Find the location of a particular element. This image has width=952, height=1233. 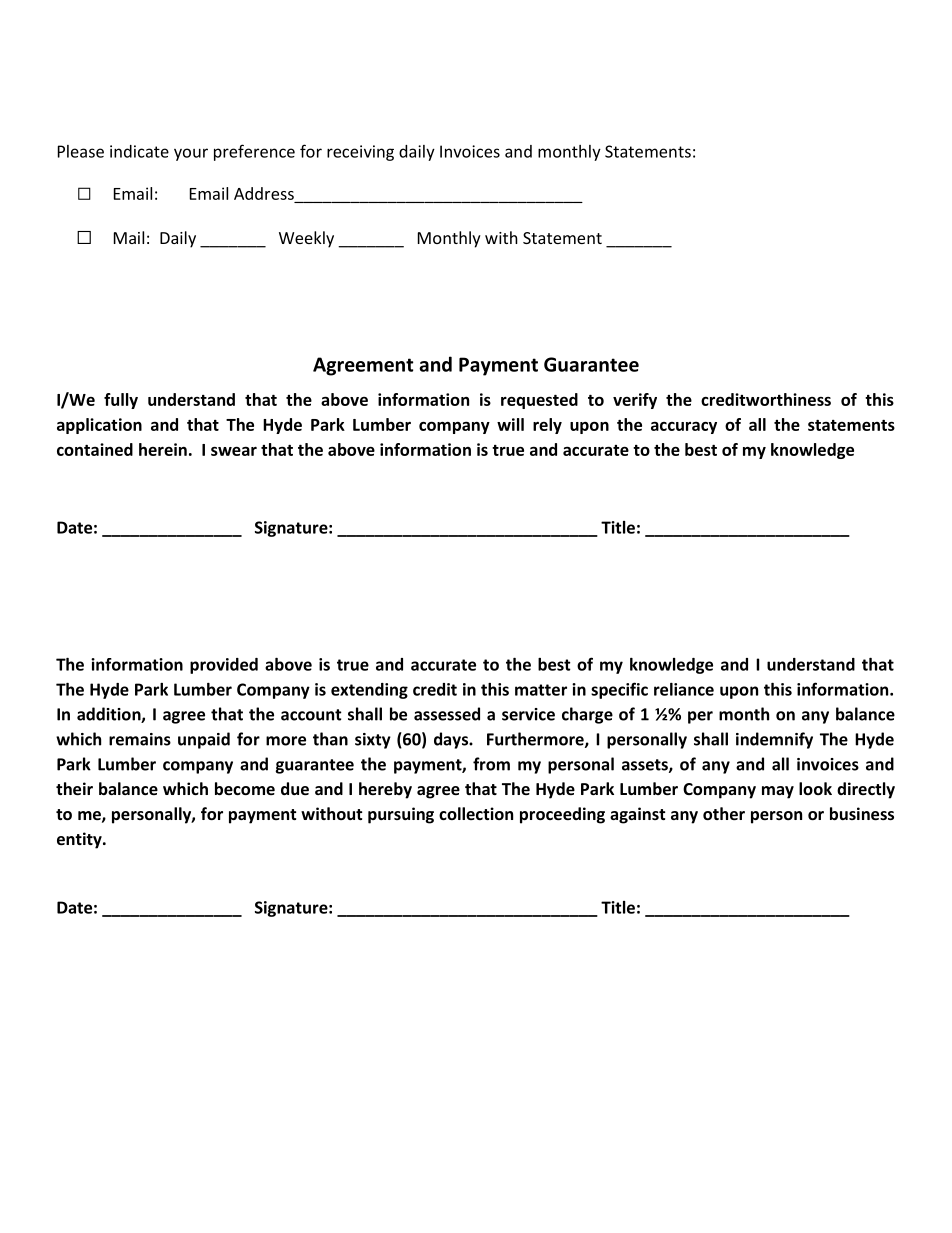

receiving is located at coordinates (360, 153).
